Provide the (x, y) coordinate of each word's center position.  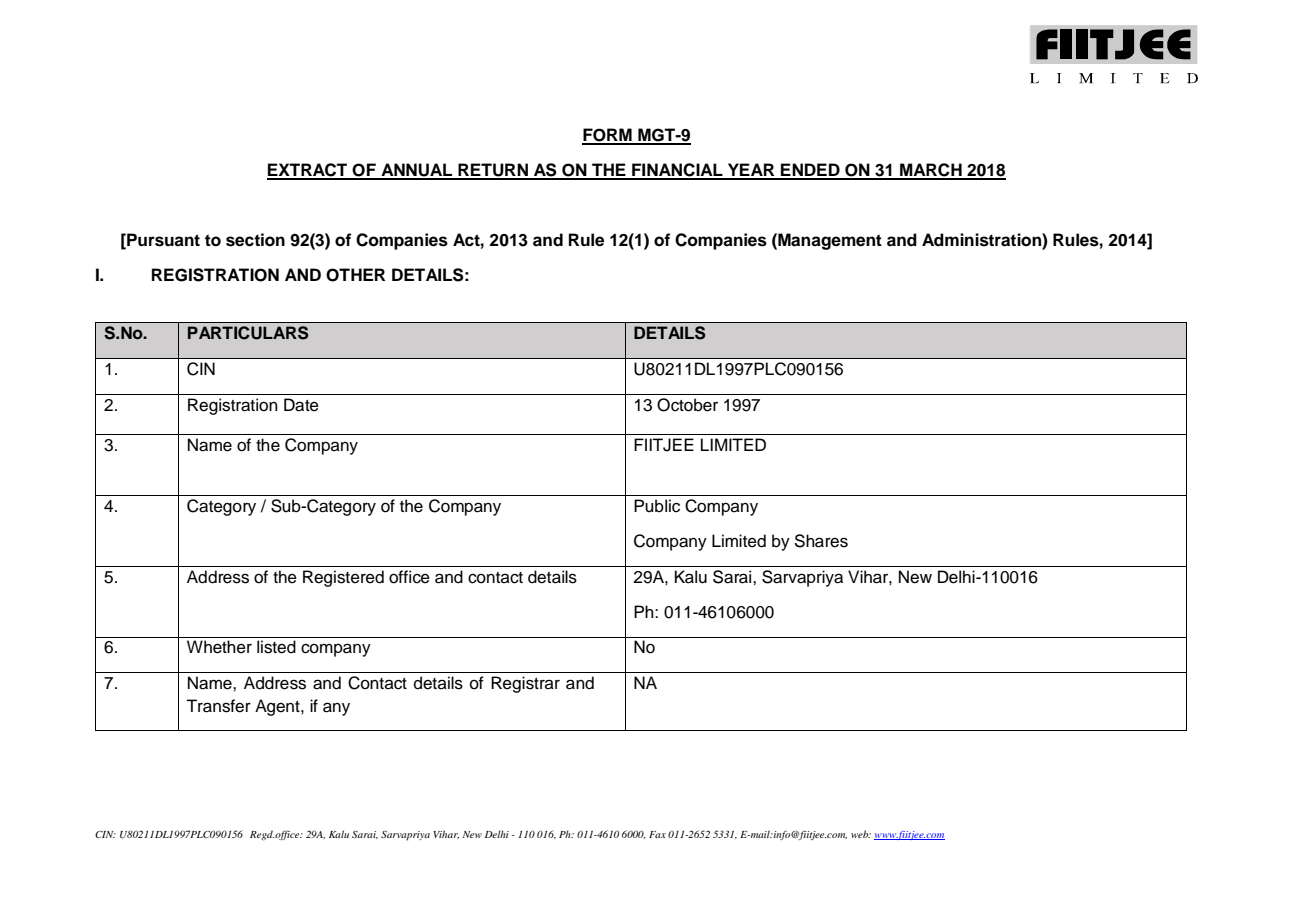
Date (301, 405)
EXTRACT (308, 171)
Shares (821, 541)
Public (657, 506)
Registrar (525, 684)
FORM (608, 136)
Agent (278, 707)
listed (276, 647)
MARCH (931, 171)
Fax (657, 834)
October (687, 405)
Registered (343, 578)
